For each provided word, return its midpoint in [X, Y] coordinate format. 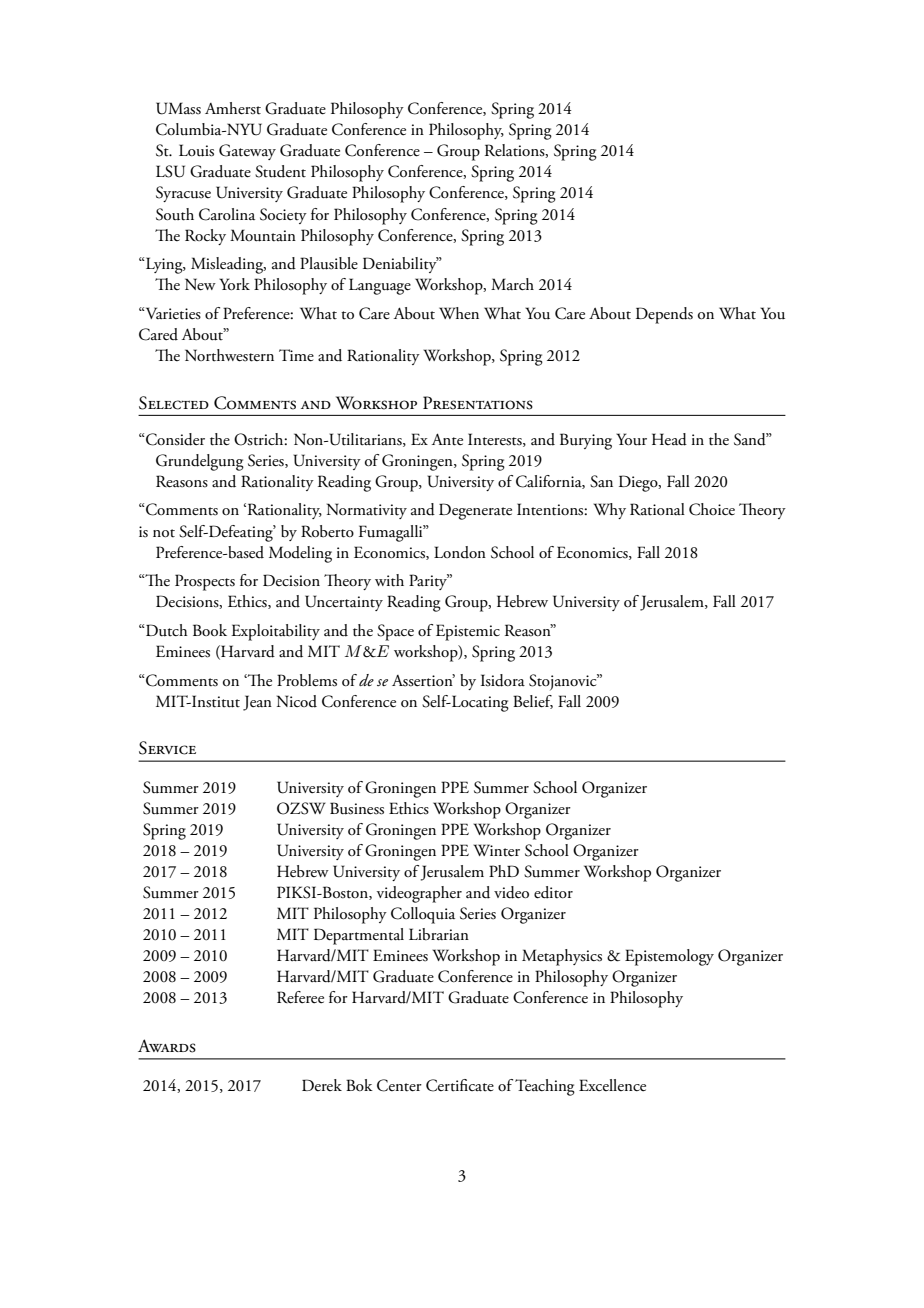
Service [167, 748]
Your [631, 439]
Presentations [478, 403]
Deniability [401, 265]
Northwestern [229, 355]
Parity [429, 582]
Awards [167, 1046]
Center [399, 1085]
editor [553, 892]
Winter [496, 850]
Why [609, 511]
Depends [664, 315]
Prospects [205, 582]
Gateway [247, 152]
